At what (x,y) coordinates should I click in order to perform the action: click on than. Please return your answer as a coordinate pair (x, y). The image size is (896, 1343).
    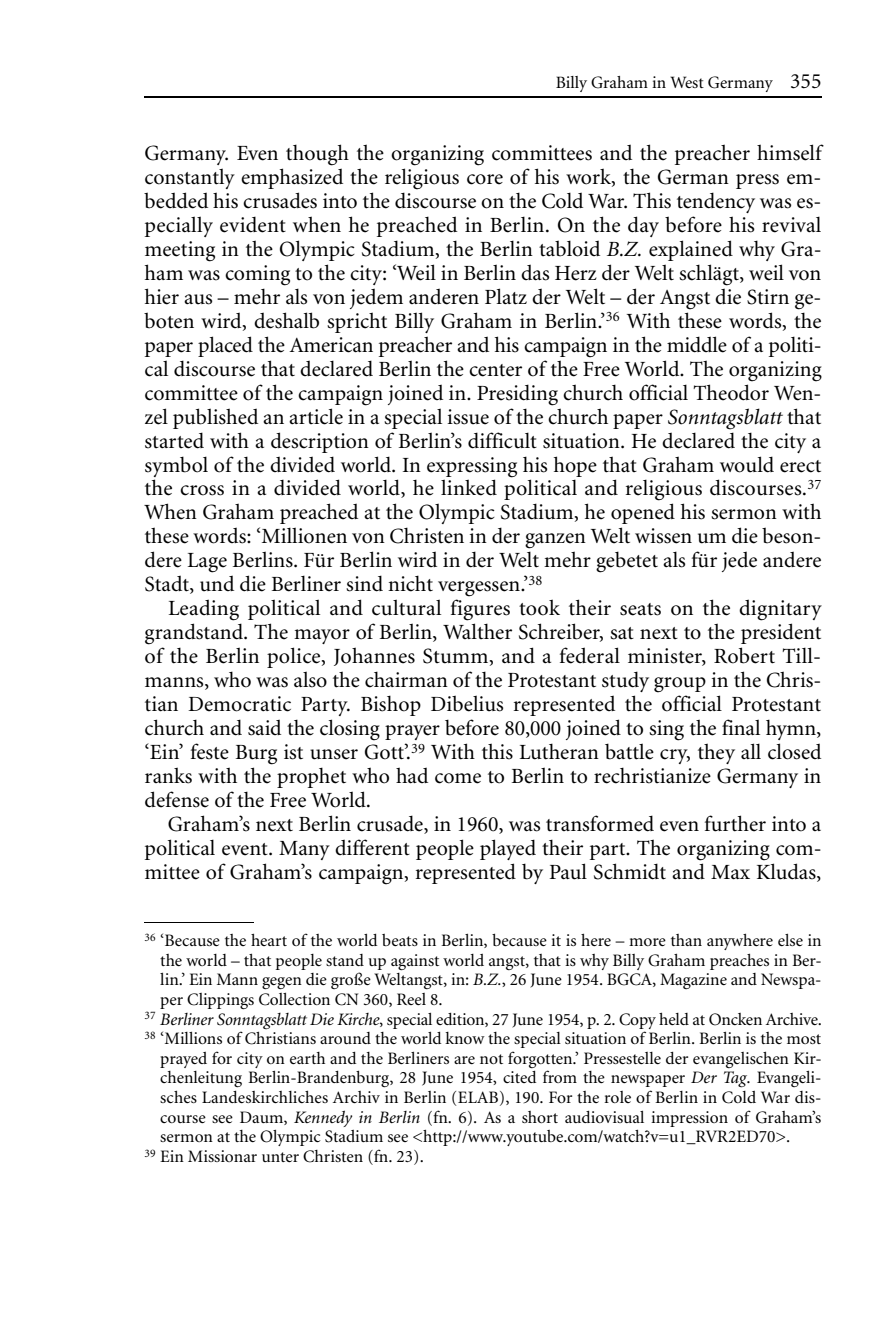
    Looking at the image, I should click on (686, 940).
